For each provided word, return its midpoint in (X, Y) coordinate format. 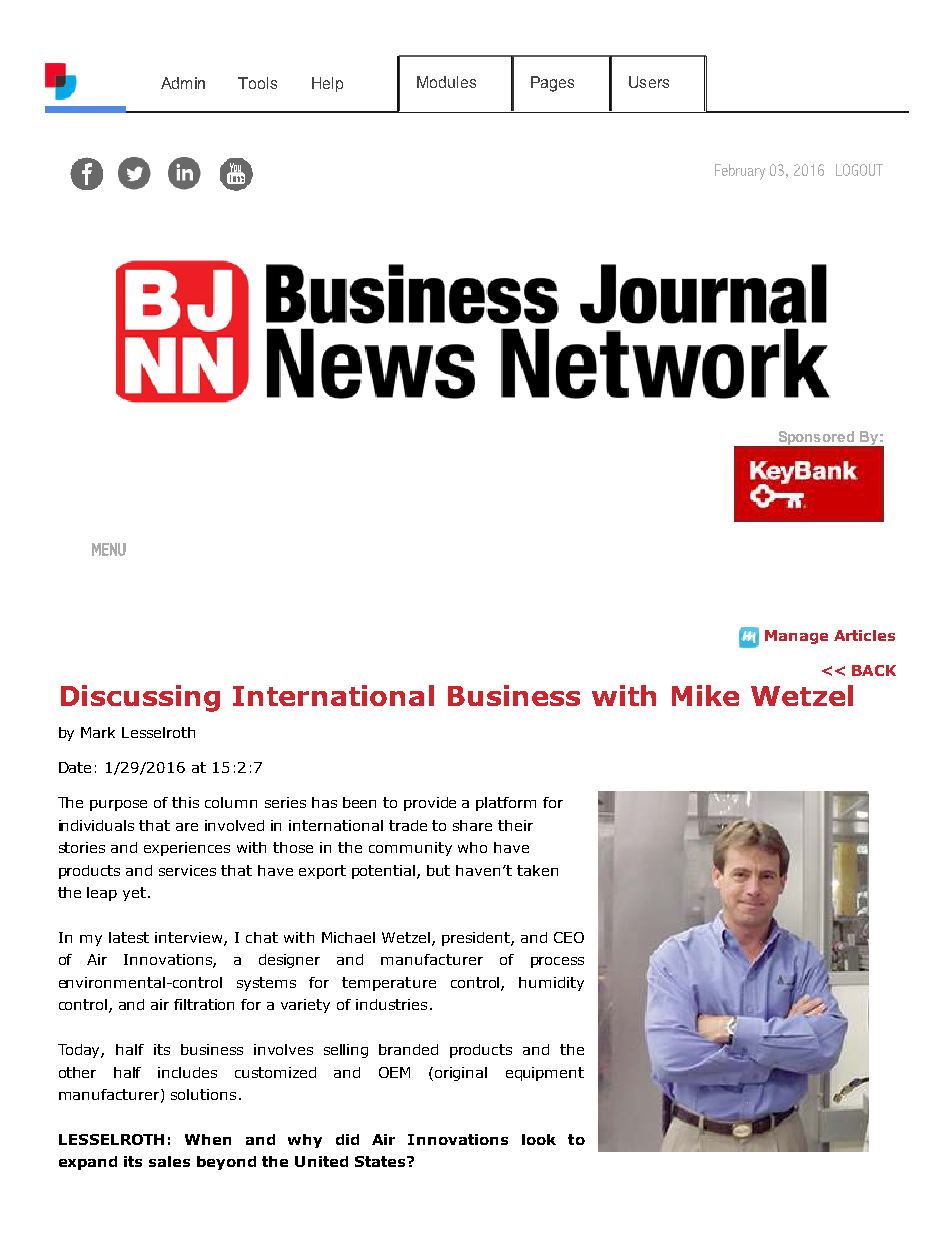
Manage (796, 637)
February (740, 172)
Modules (446, 82)
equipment (545, 1074)
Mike (705, 695)
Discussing (140, 698)
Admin (183, 83)
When (208, 1139)
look (539, 1139)
